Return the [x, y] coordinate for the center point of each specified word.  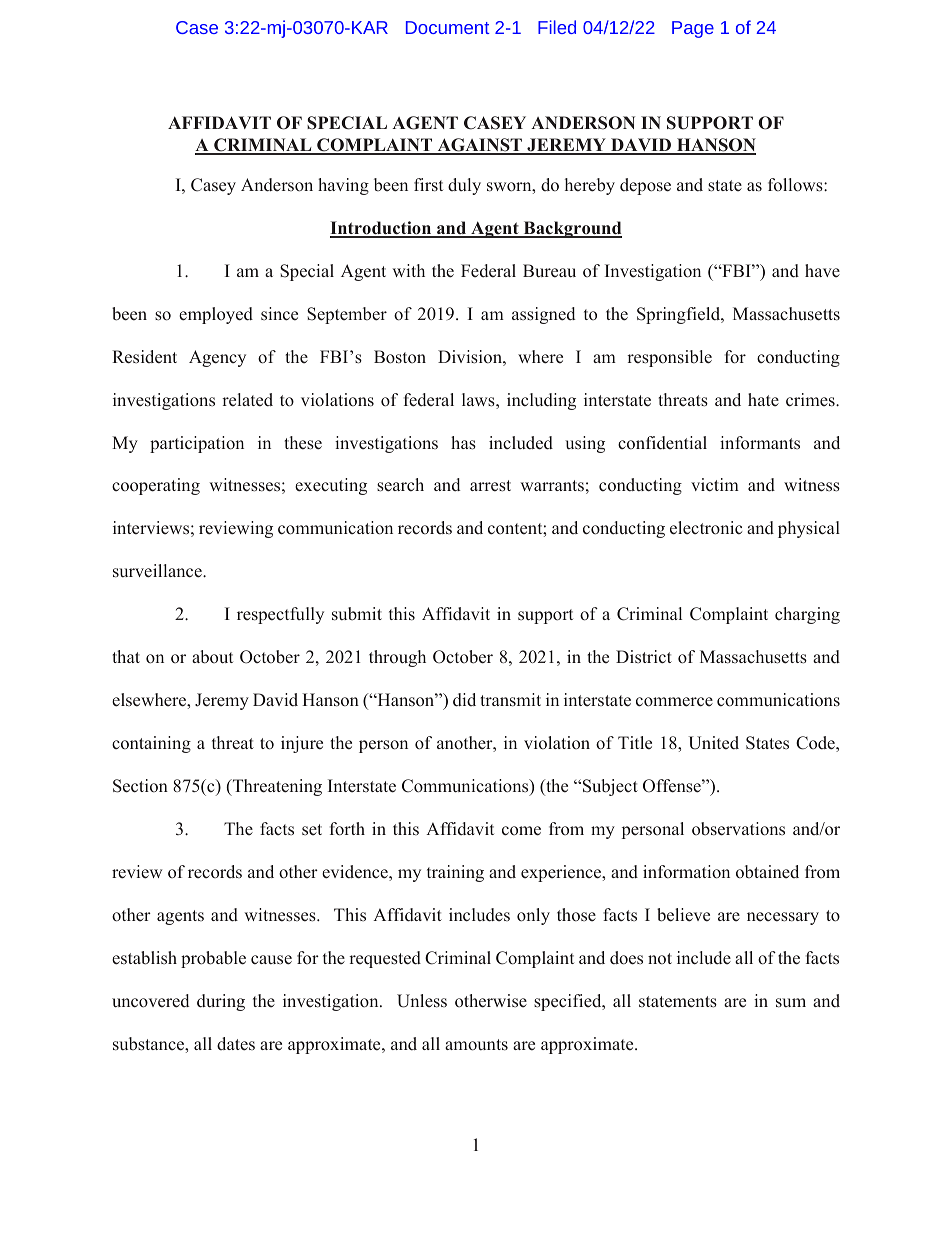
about [212, 657]
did [464, 700]
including [541, 401]
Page [693, 29]
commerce [674, 702]
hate [763, 400]
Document [447, 27]
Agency [217, 358]
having [343, 186]
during [221, 1002]
